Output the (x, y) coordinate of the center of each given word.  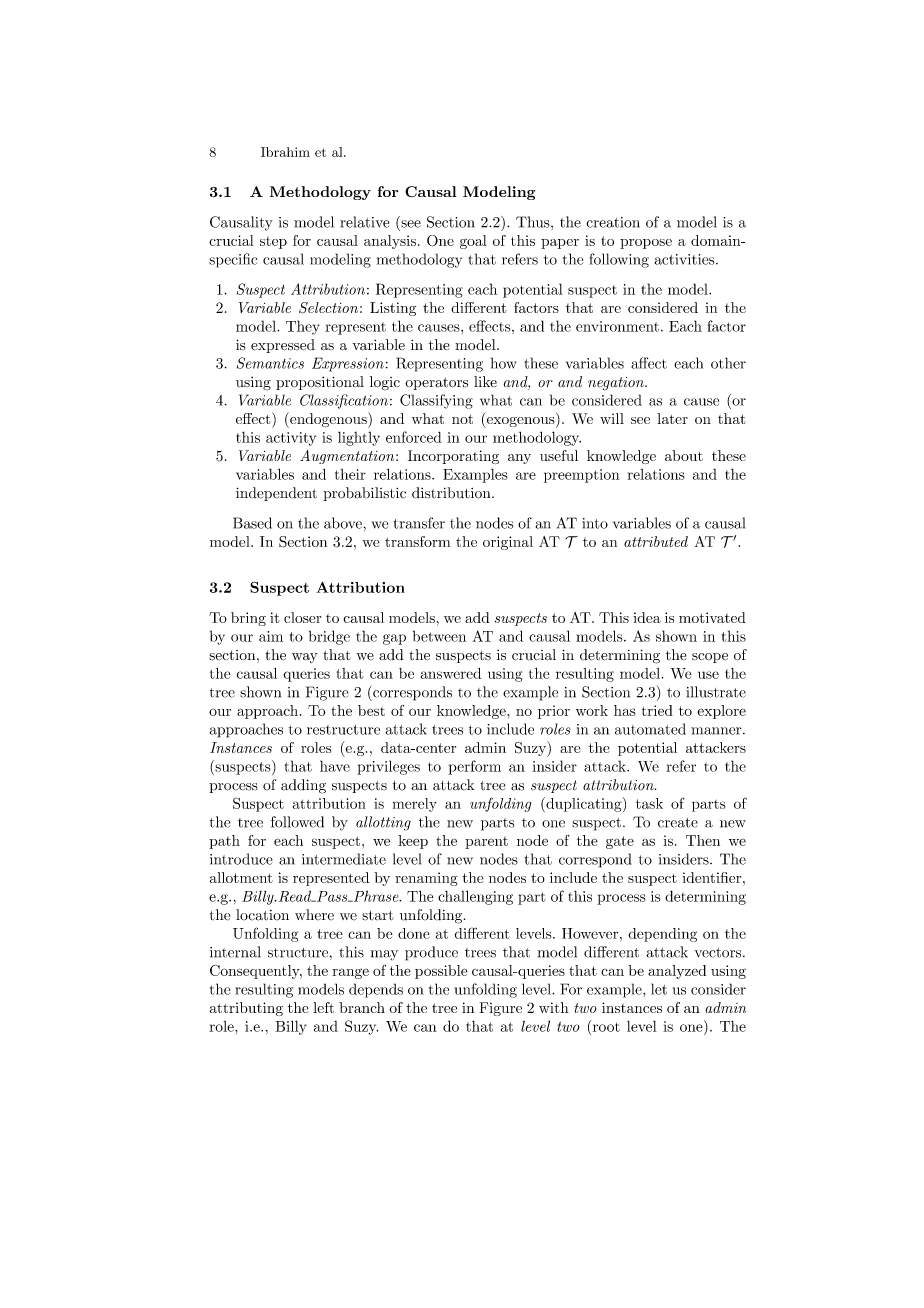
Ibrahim (285, 152)
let (659, 989)
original (508, 543)
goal (473, 242)
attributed (656, 541)
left (323, 1007)
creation (613, 222)
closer (302, 617)
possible (441, 972)
